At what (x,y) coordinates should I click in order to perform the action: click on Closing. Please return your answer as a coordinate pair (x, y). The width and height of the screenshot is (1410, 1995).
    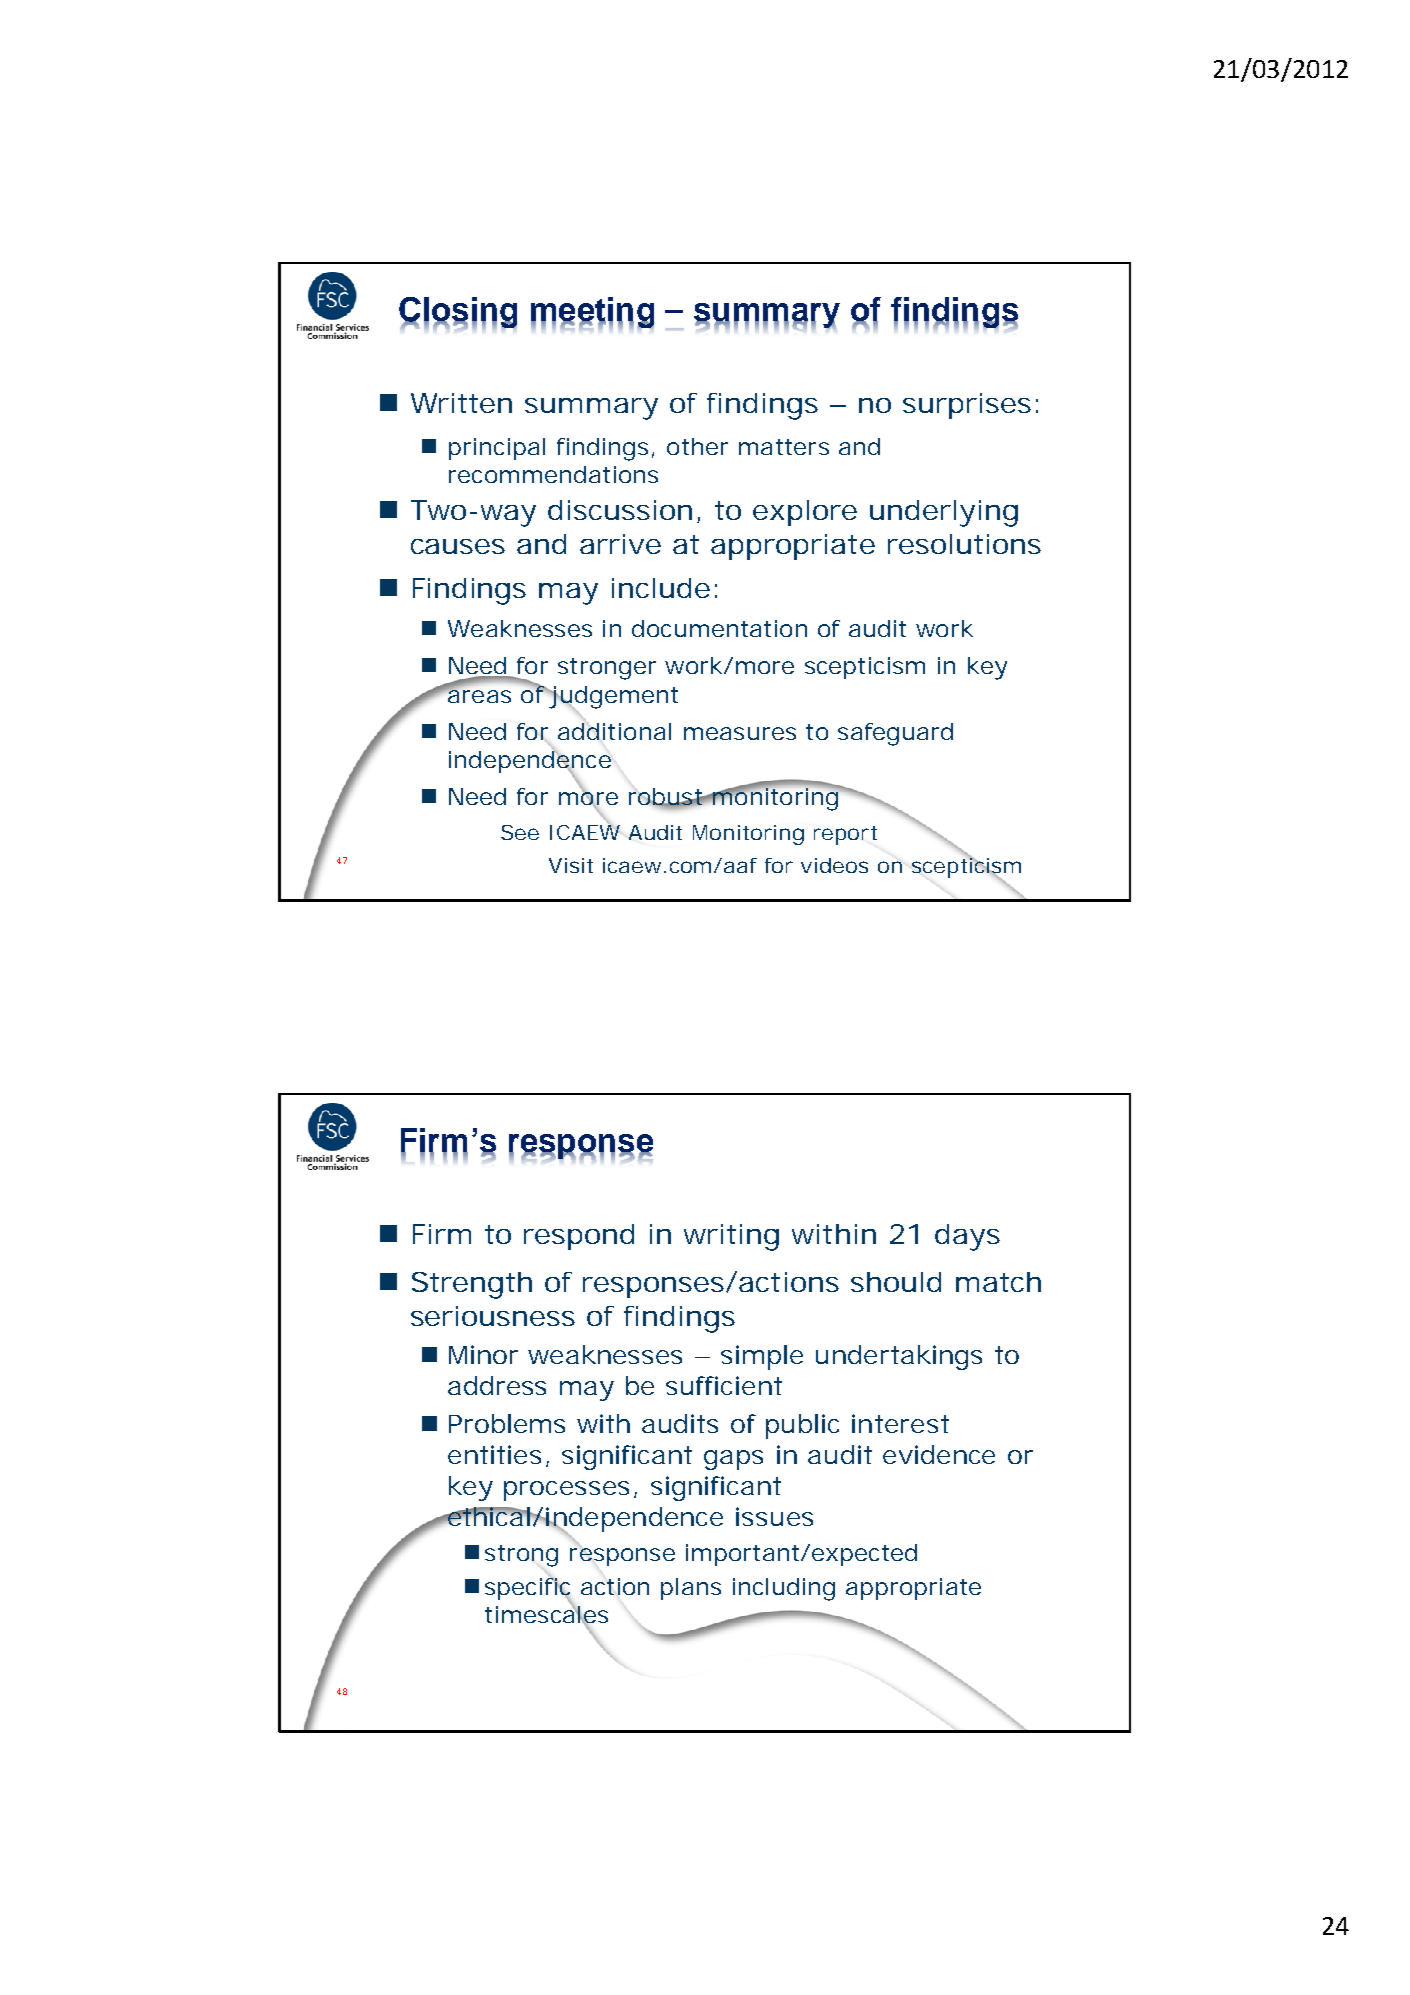
    Looking at the image, I should click on (458, 313).
